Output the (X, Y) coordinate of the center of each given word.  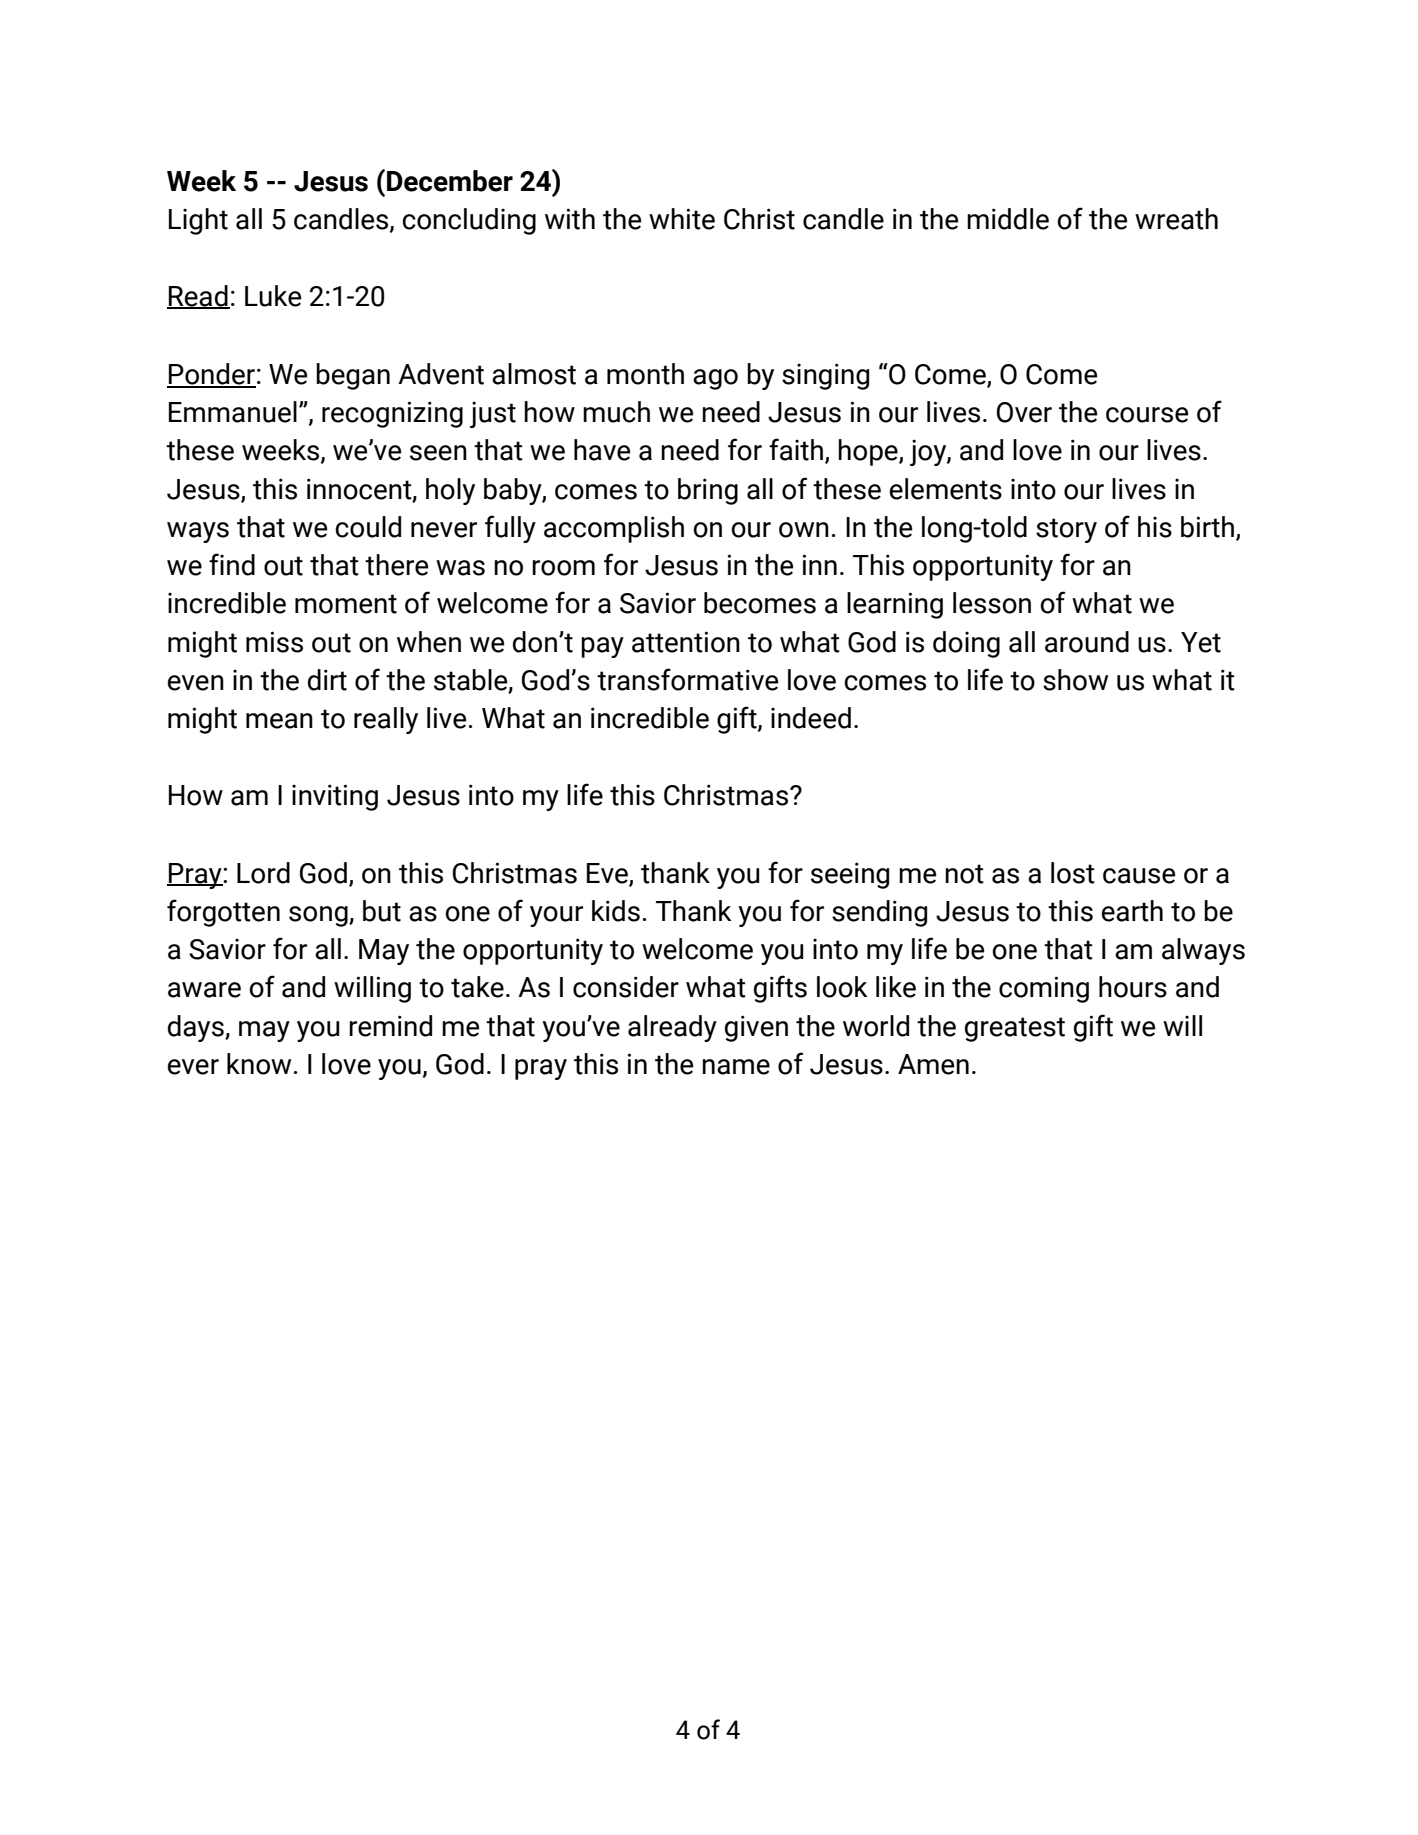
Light (198, 221)
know (259, 1064)
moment (346, 604)
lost (1073, 873)
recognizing (392, 414)
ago (715, 379)
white (682, 219)
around (1087, 642)
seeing (850, 875)
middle (1008, 219)
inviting (335, 797)
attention (686, 642)
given (756, 1028)
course (1147, 415)
